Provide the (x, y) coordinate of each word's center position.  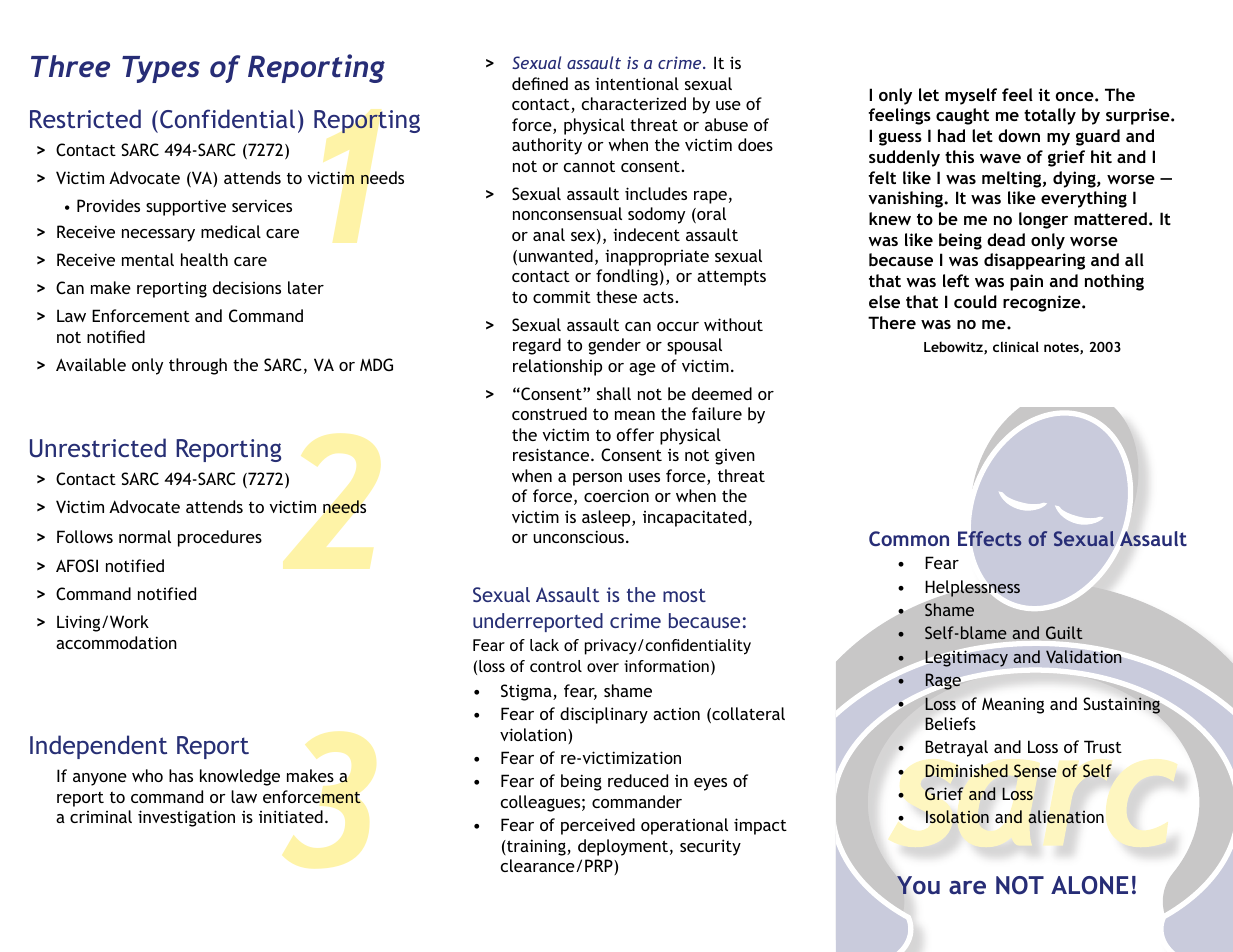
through (198, 366)
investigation (186, 818)
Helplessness (973, 588)
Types (161, 69)
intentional (637, 83)
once (1076, 96)
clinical (1016, 346)
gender (614, 346)
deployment (623, 847)
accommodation (116, 642)
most (684, 595)
